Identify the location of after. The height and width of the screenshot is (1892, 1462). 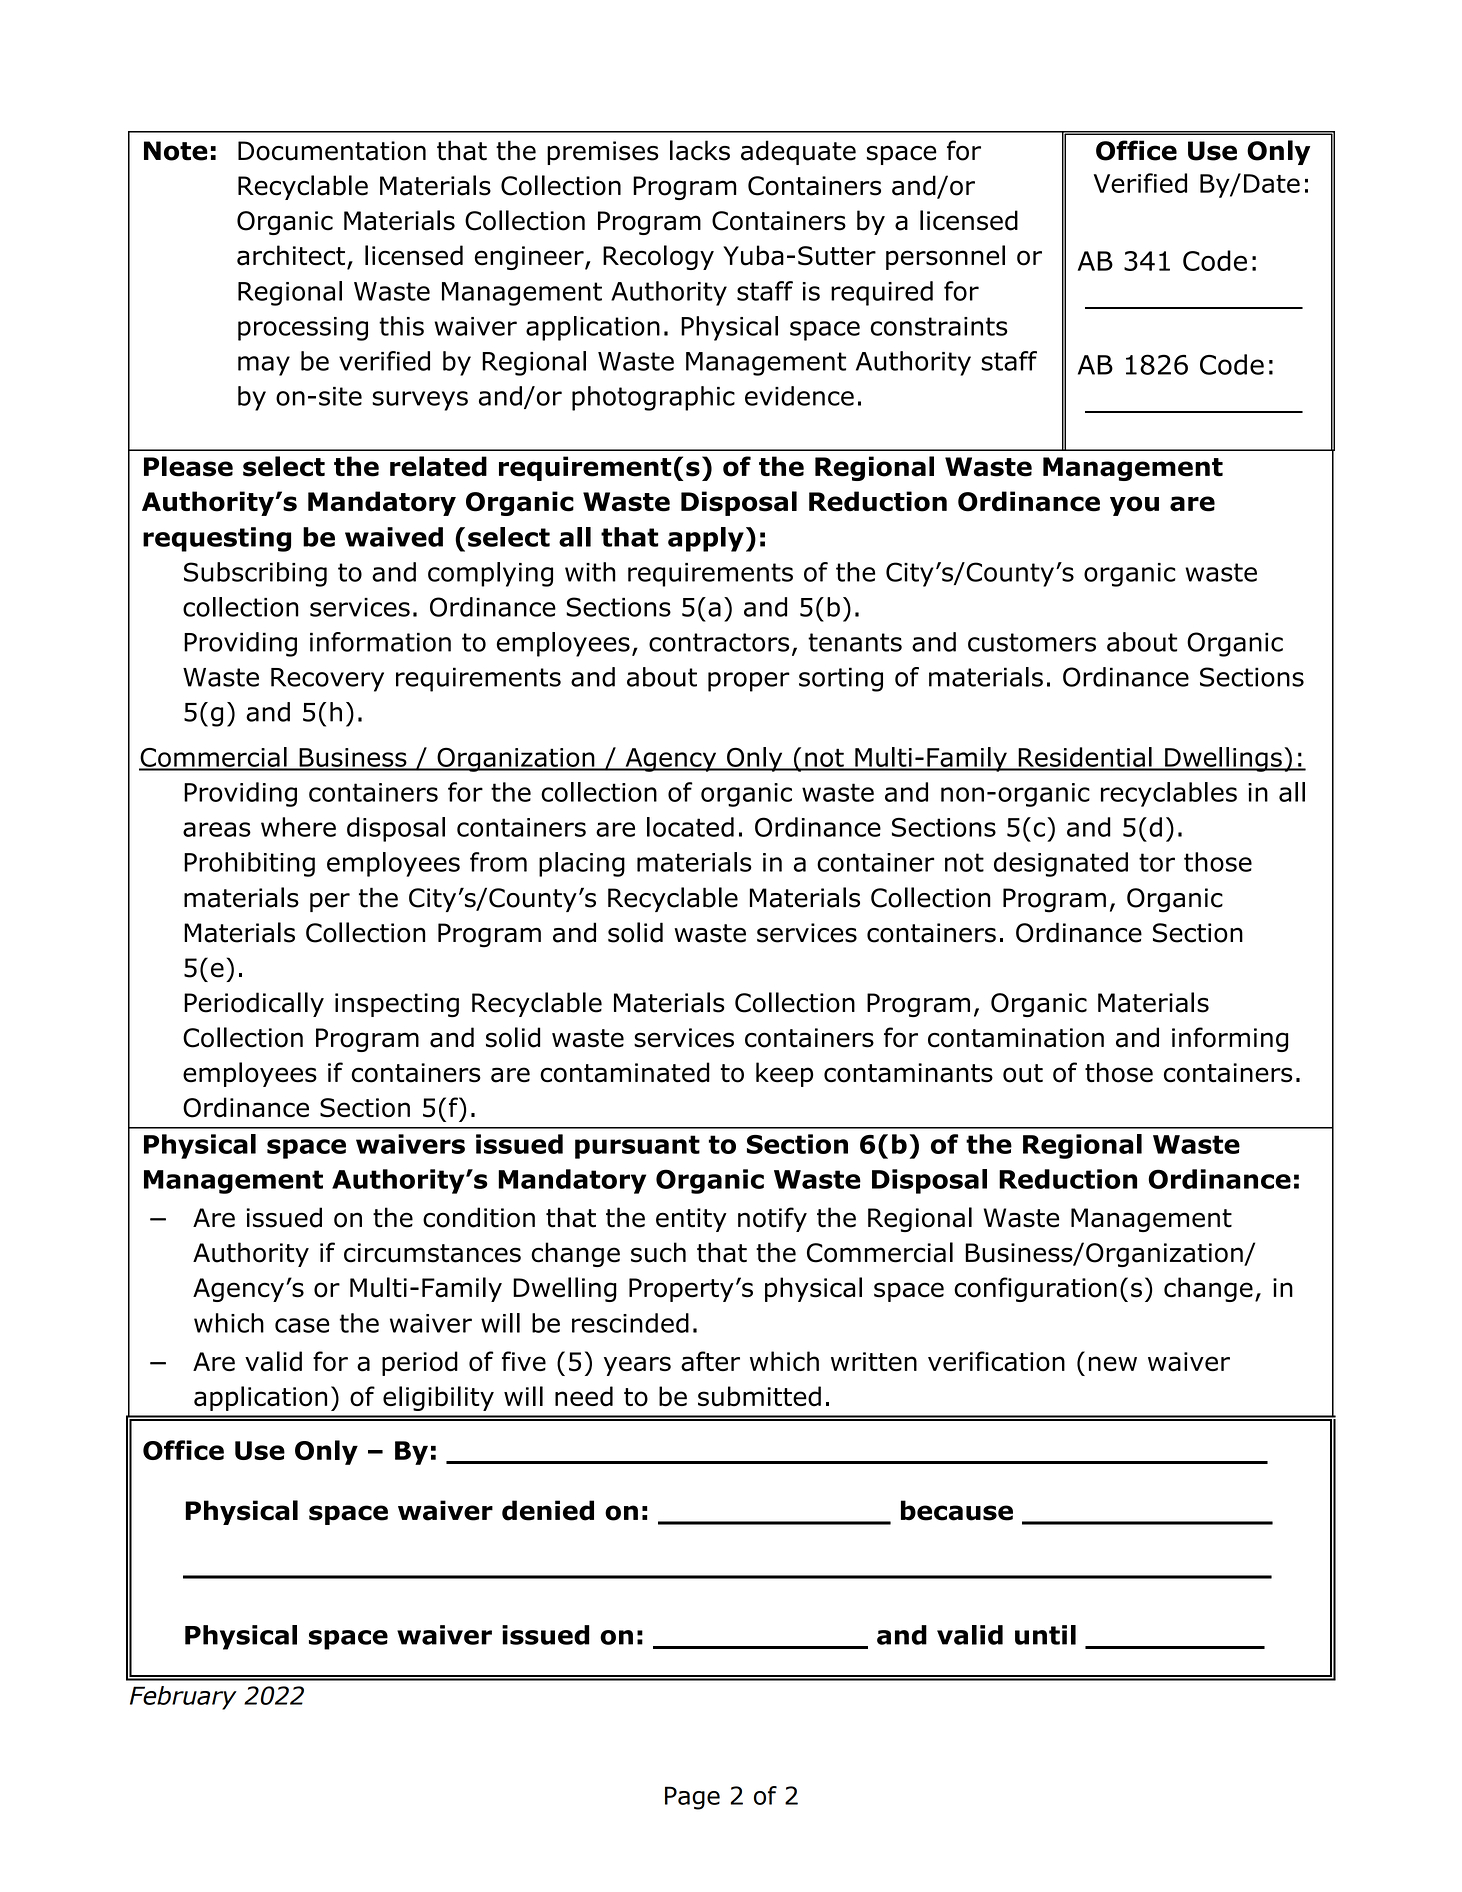
(710, 1361).
